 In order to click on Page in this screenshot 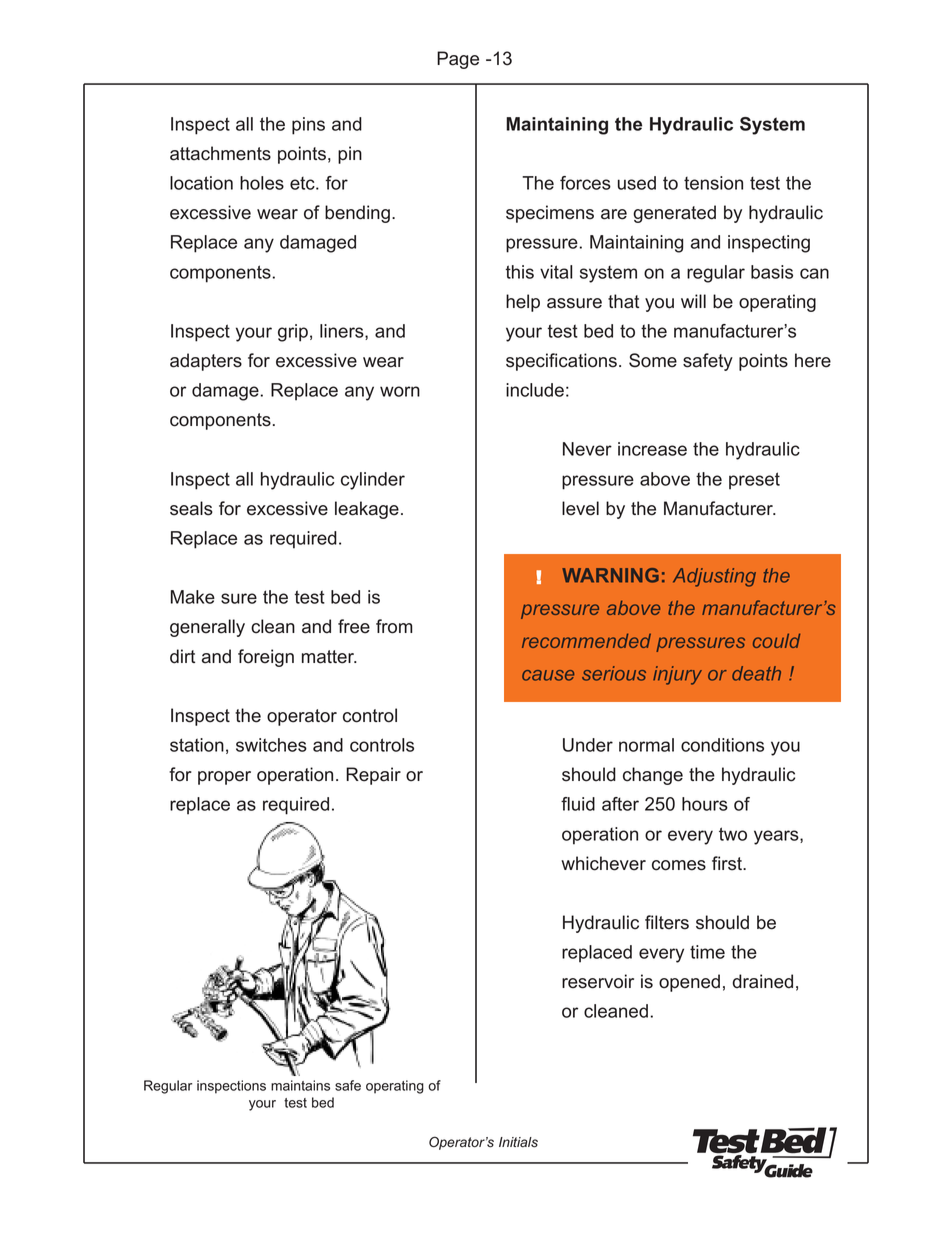, I will do `click(458, 60)`.
